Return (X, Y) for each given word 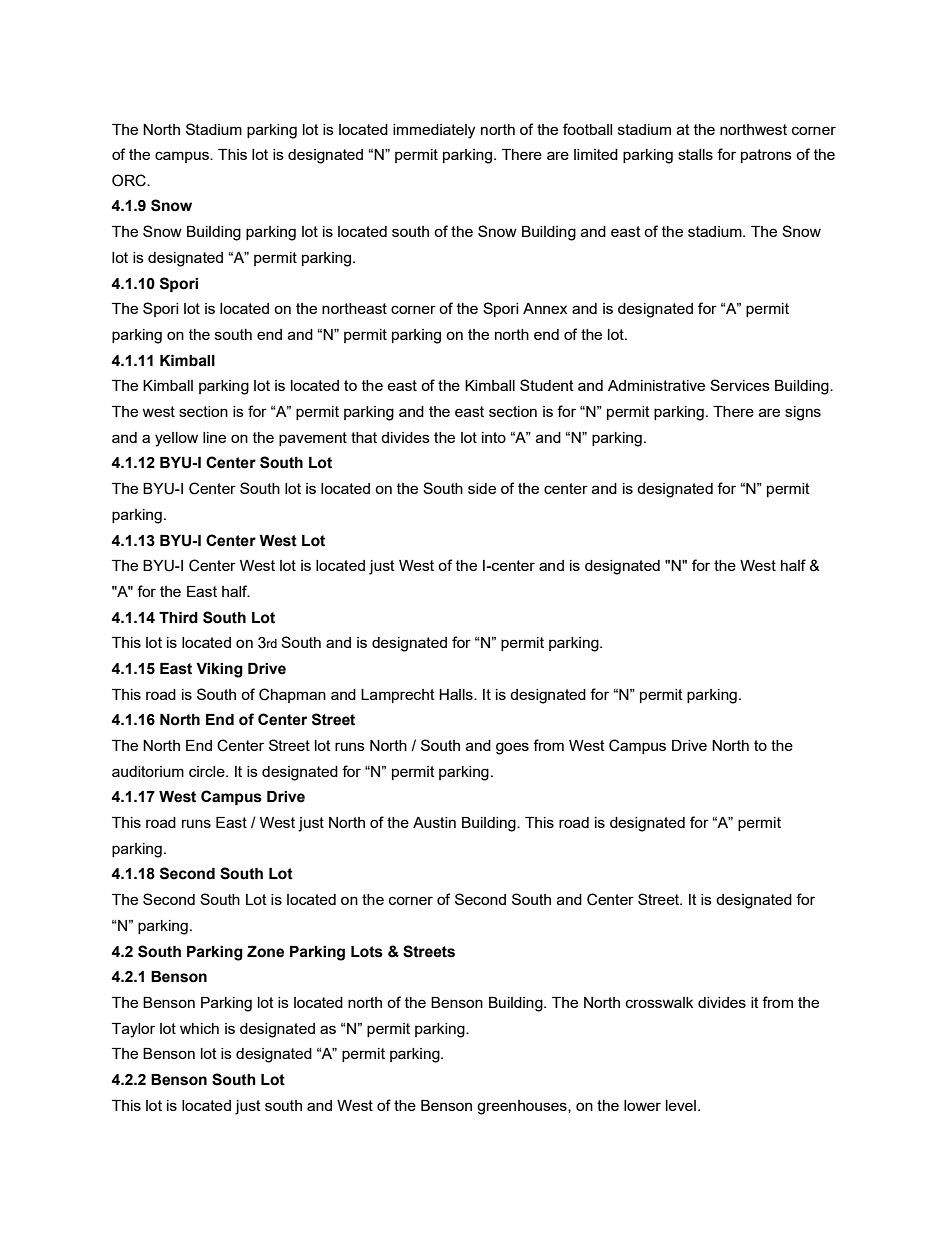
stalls (695, 154)
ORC (130, 180)
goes (512, 748)
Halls (457, 694)
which (199, 1028)
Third (178, 618)
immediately (434, 131)
